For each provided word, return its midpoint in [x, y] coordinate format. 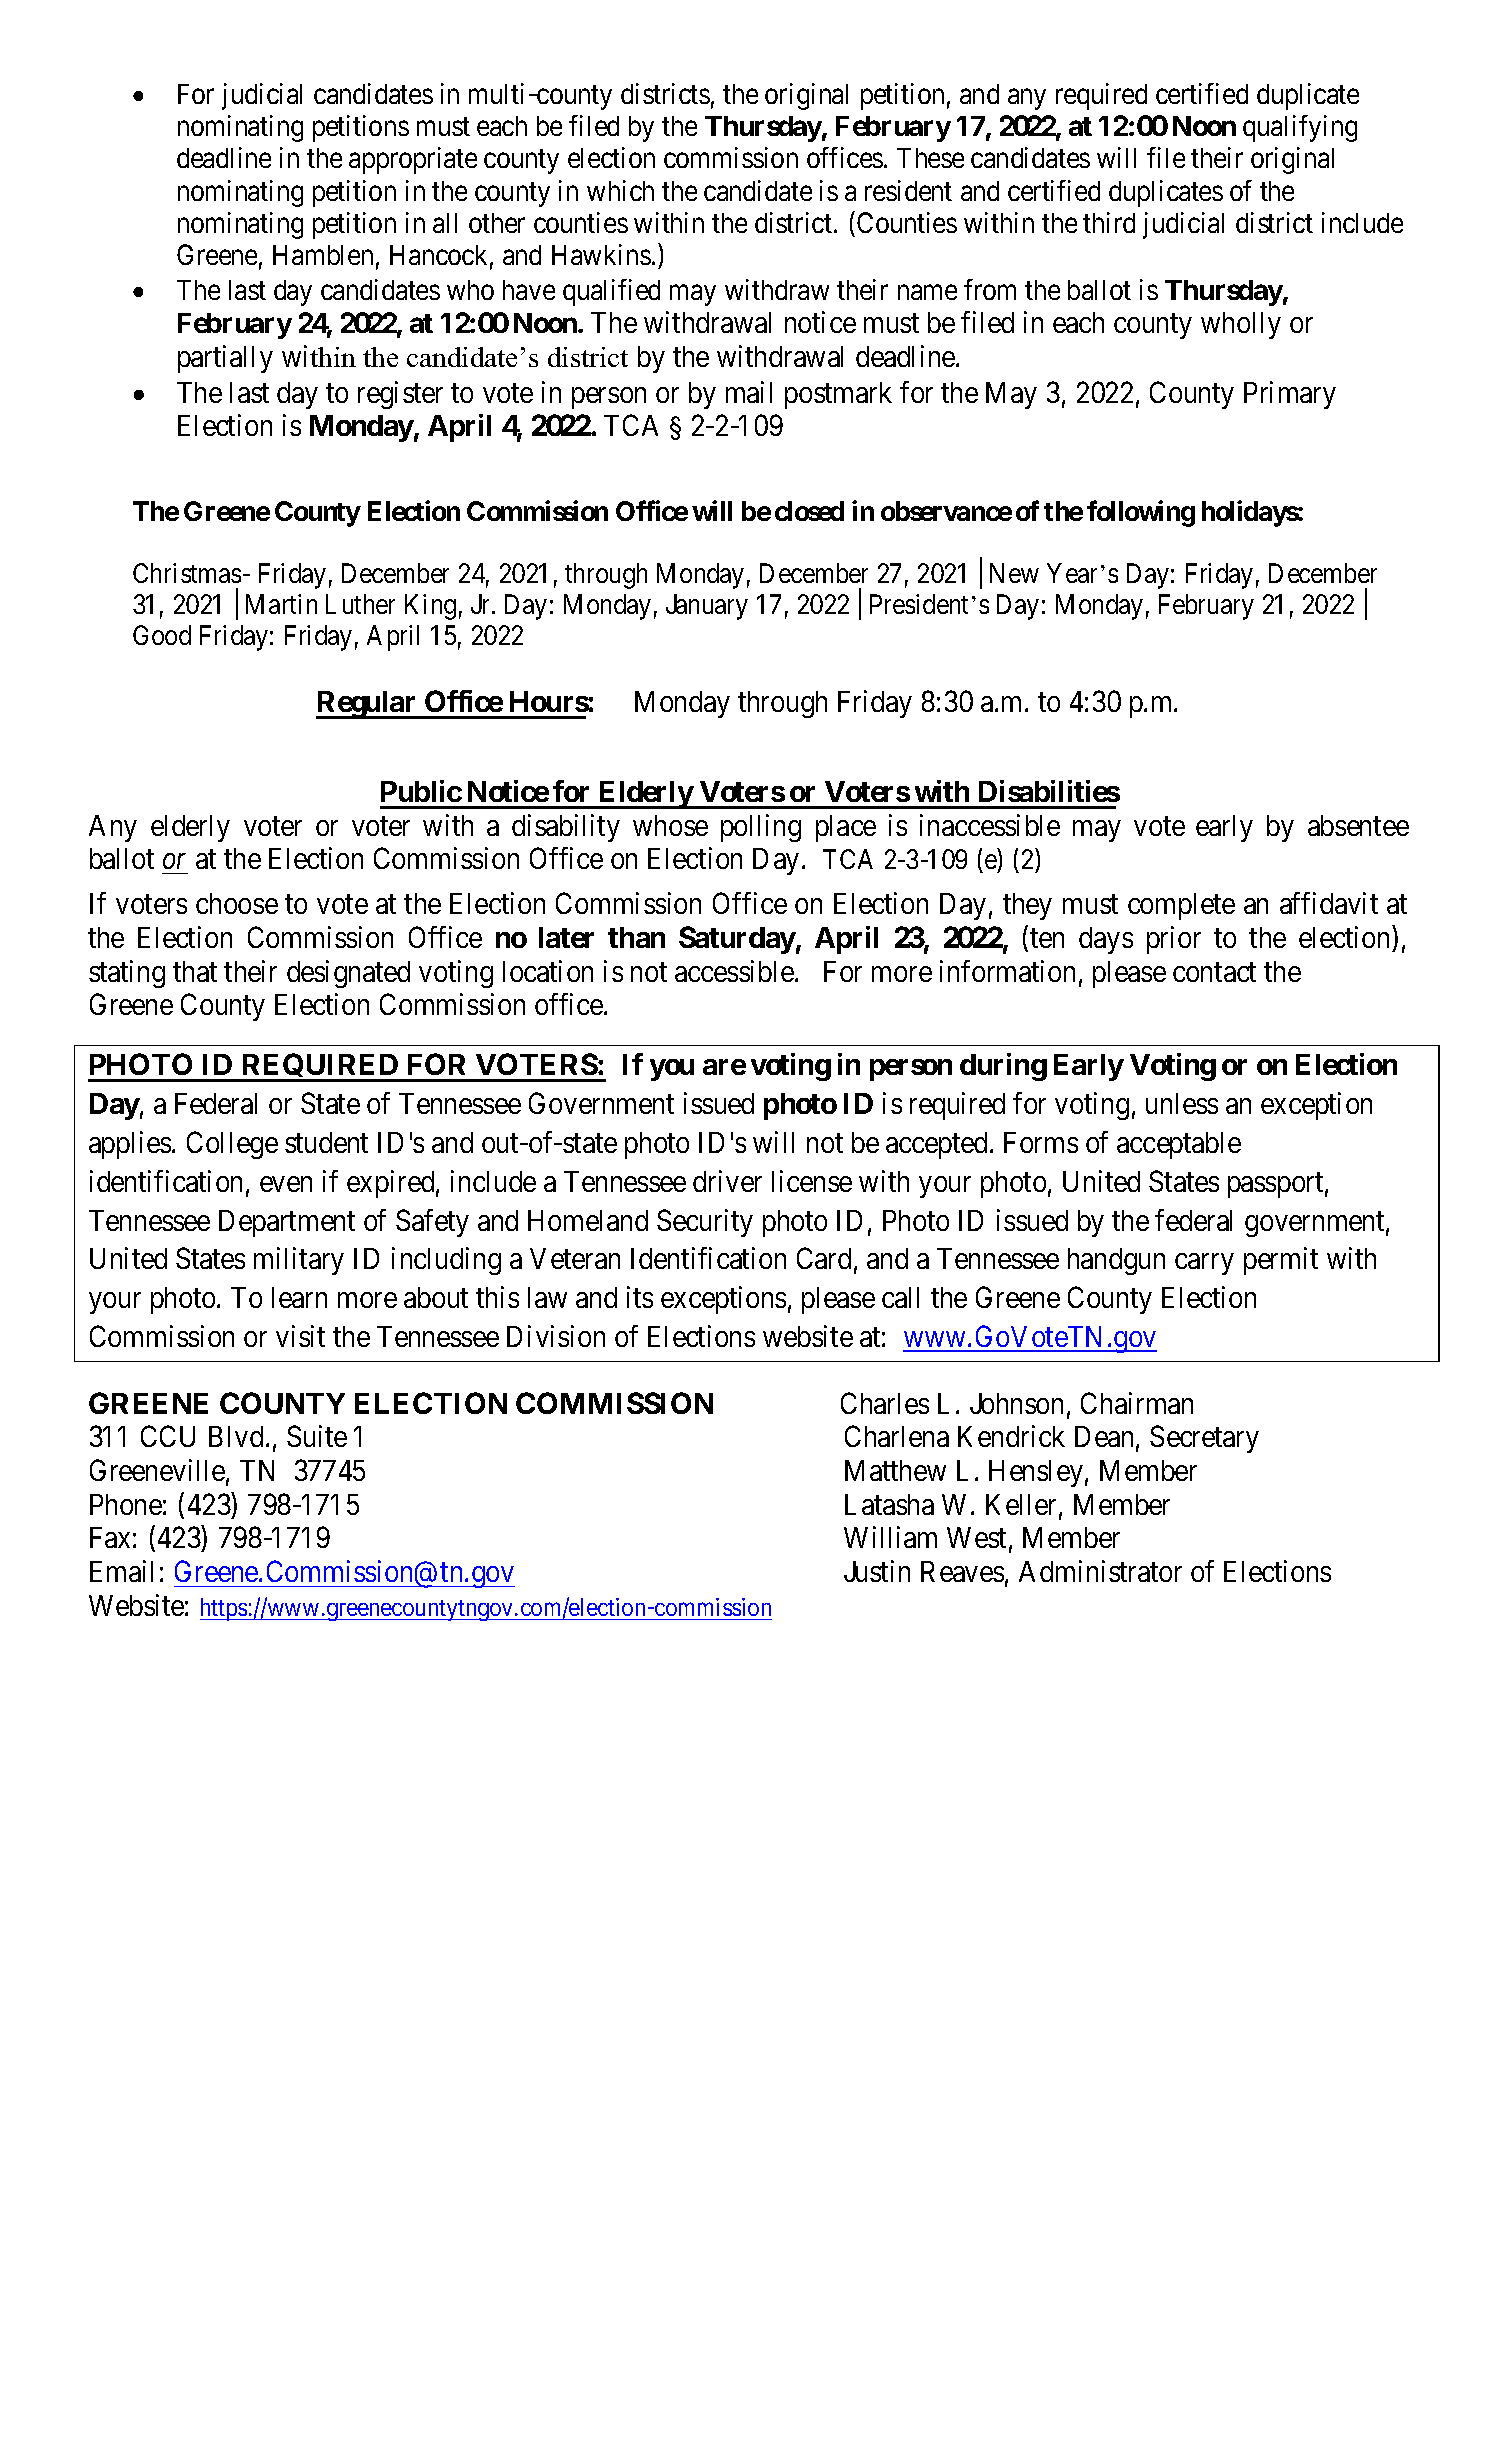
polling [761, 828]
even [286, 1184]
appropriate [413, 160]
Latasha [889, 1504]
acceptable [1179, 1145]
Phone [126, 1504]
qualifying [1300, 128]
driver [727, 1181]
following [1141, 514]
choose [237, 903]
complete [1181, 906]
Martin [281, 604]
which [620, 190]
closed [809, 511]
